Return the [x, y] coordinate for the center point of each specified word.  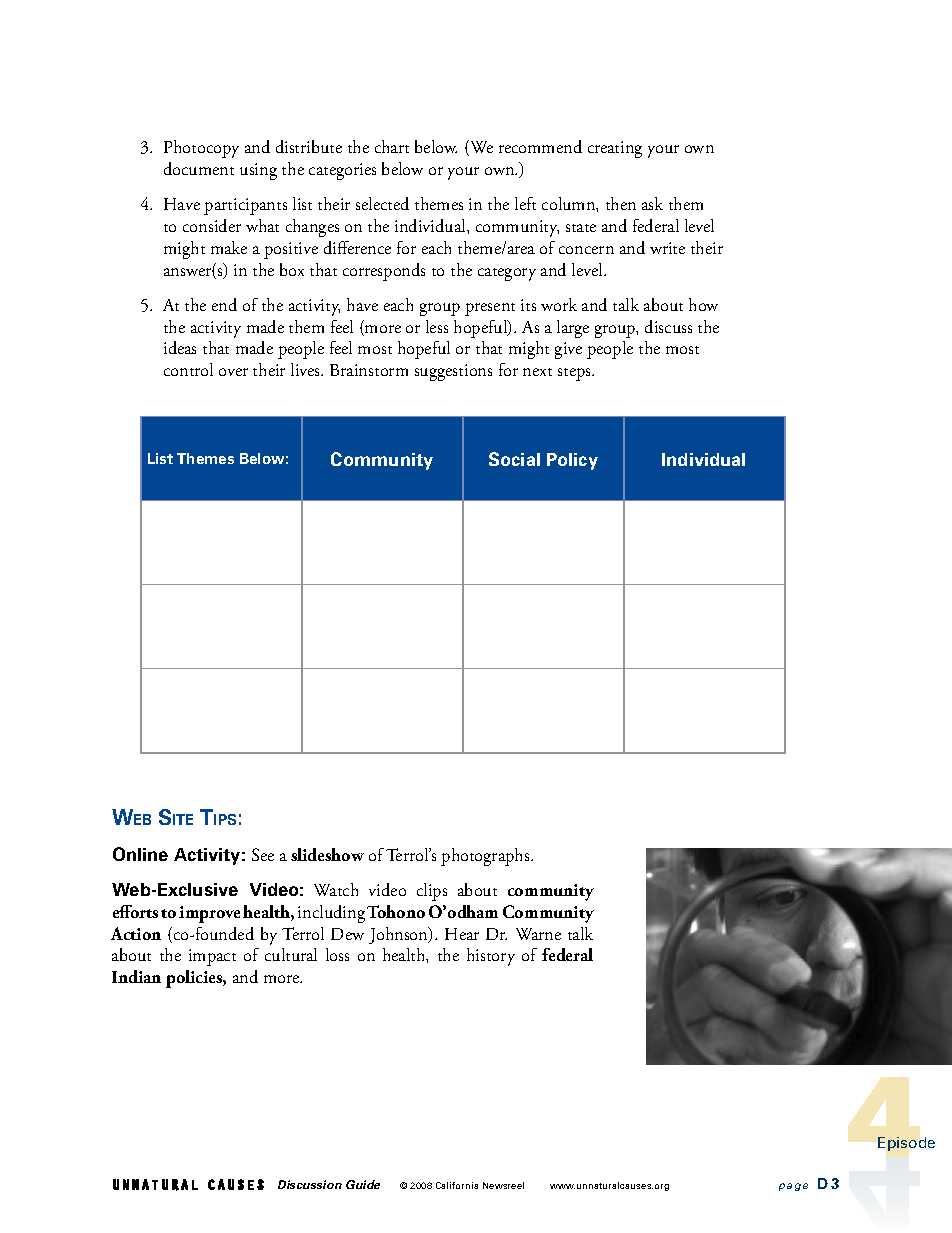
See [263, 854]
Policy [572, 461]
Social [514, 459]
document [199, 168]
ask [652, 203]
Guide [363, 1184]
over [233, 372]
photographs [486, 857]
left [525, 203]
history [491, 957]
